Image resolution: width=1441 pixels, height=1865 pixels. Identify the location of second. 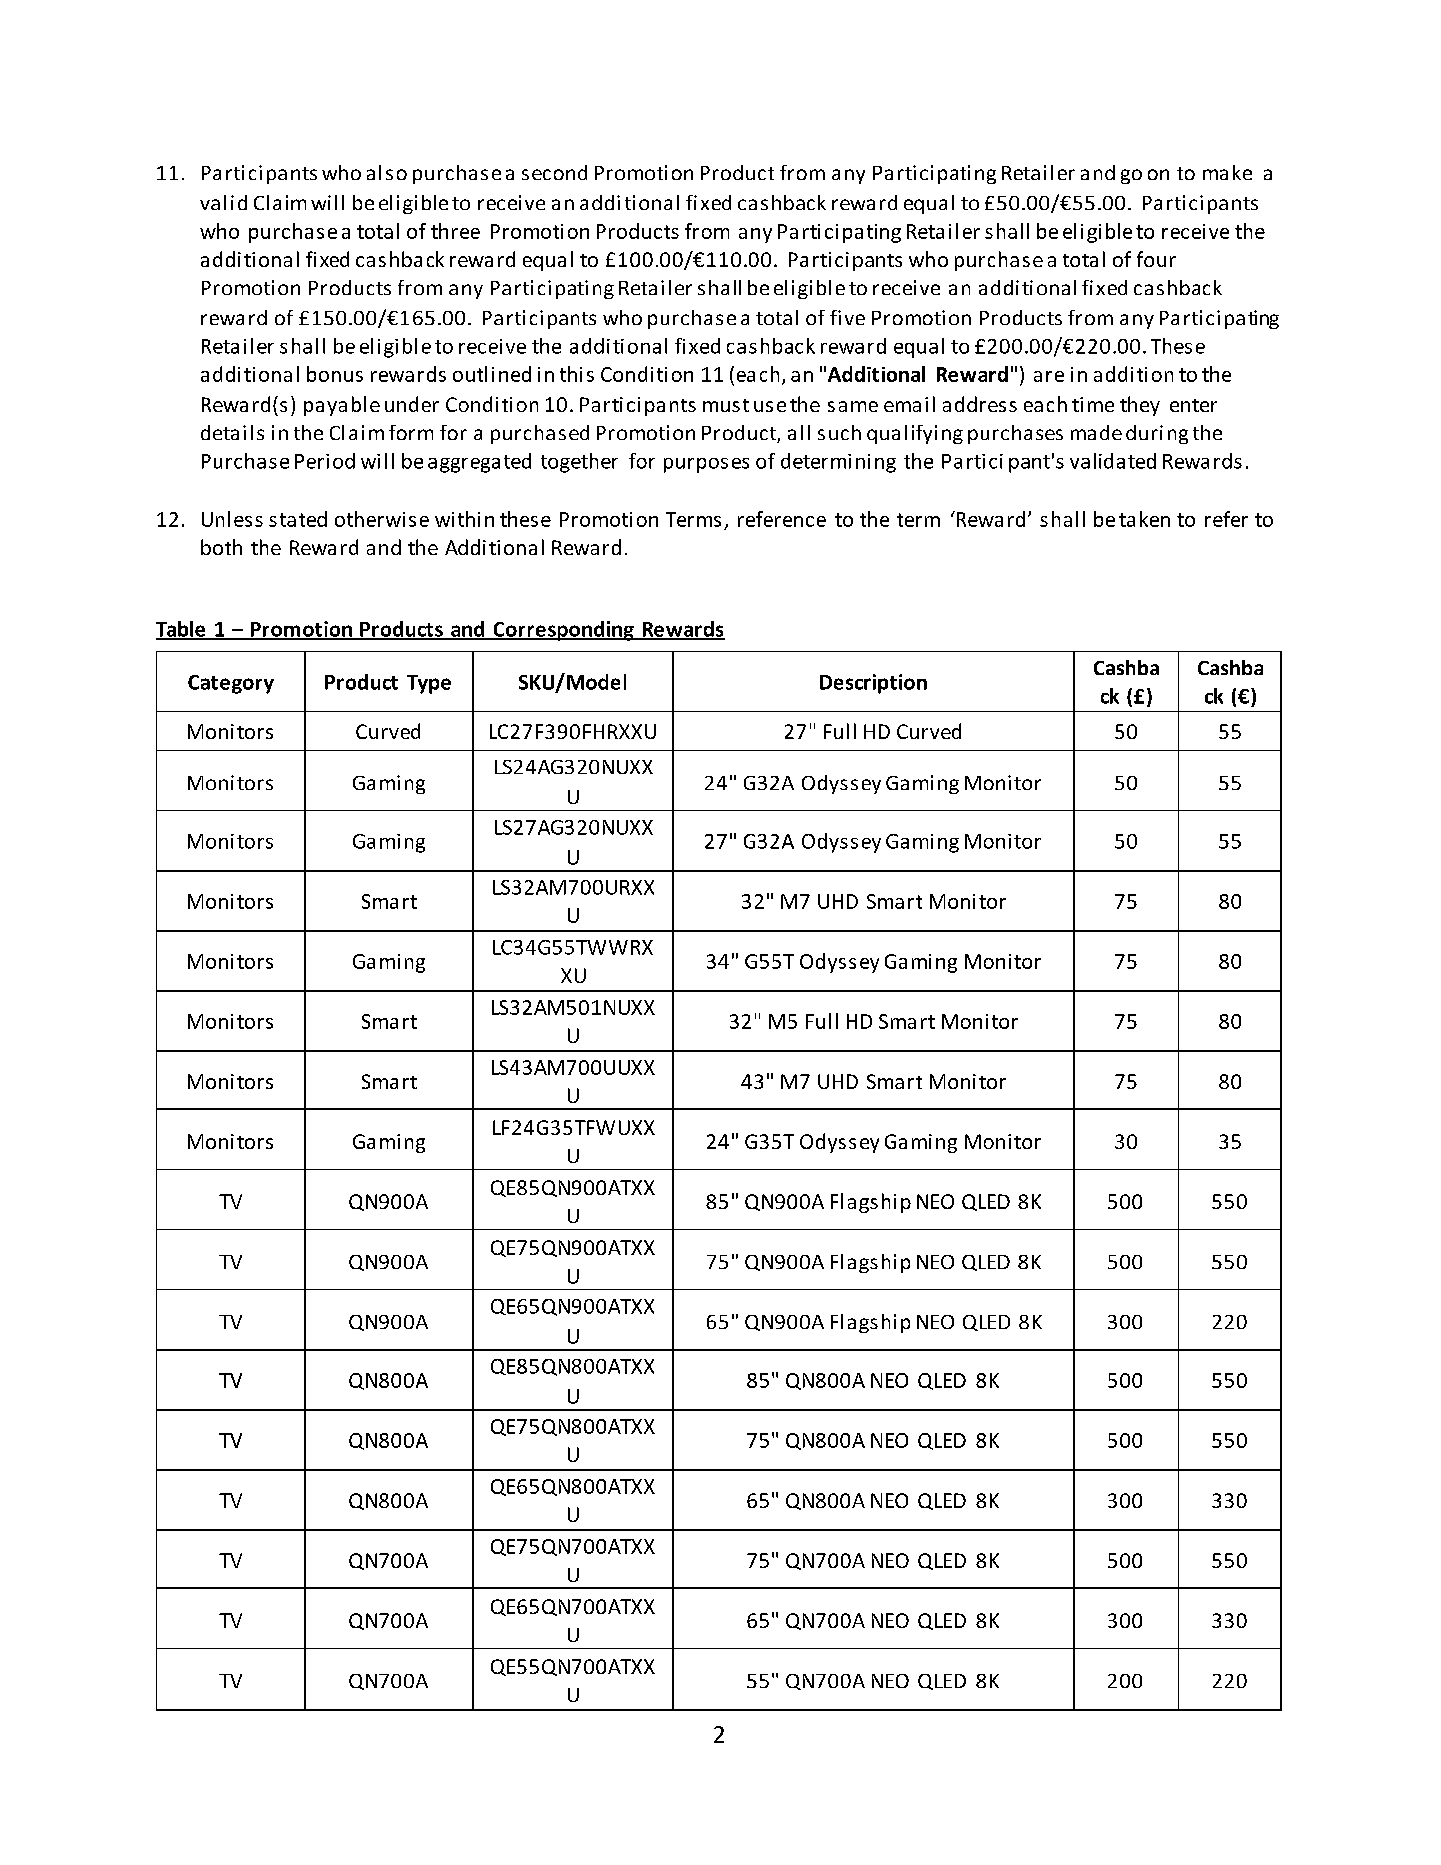
(554, 172).
